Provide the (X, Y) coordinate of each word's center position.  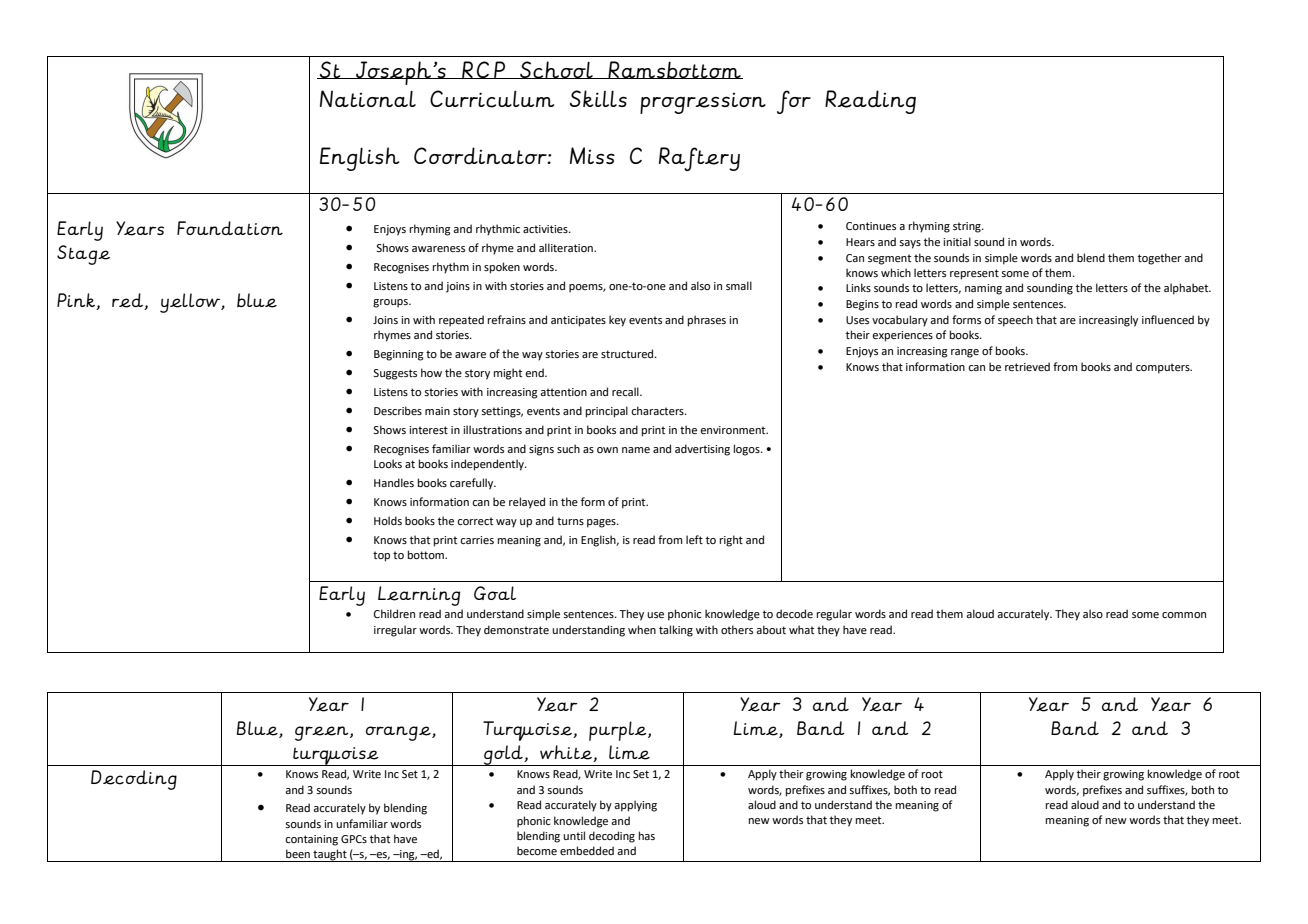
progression (703, 103)
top (381, 556)
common (1184, 615)
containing (311, 840)
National (368, 98)
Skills (598, 98)
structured (628, 353)
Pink (77, 301)
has (647, 835)
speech (1015, 321)
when (642, 629)
